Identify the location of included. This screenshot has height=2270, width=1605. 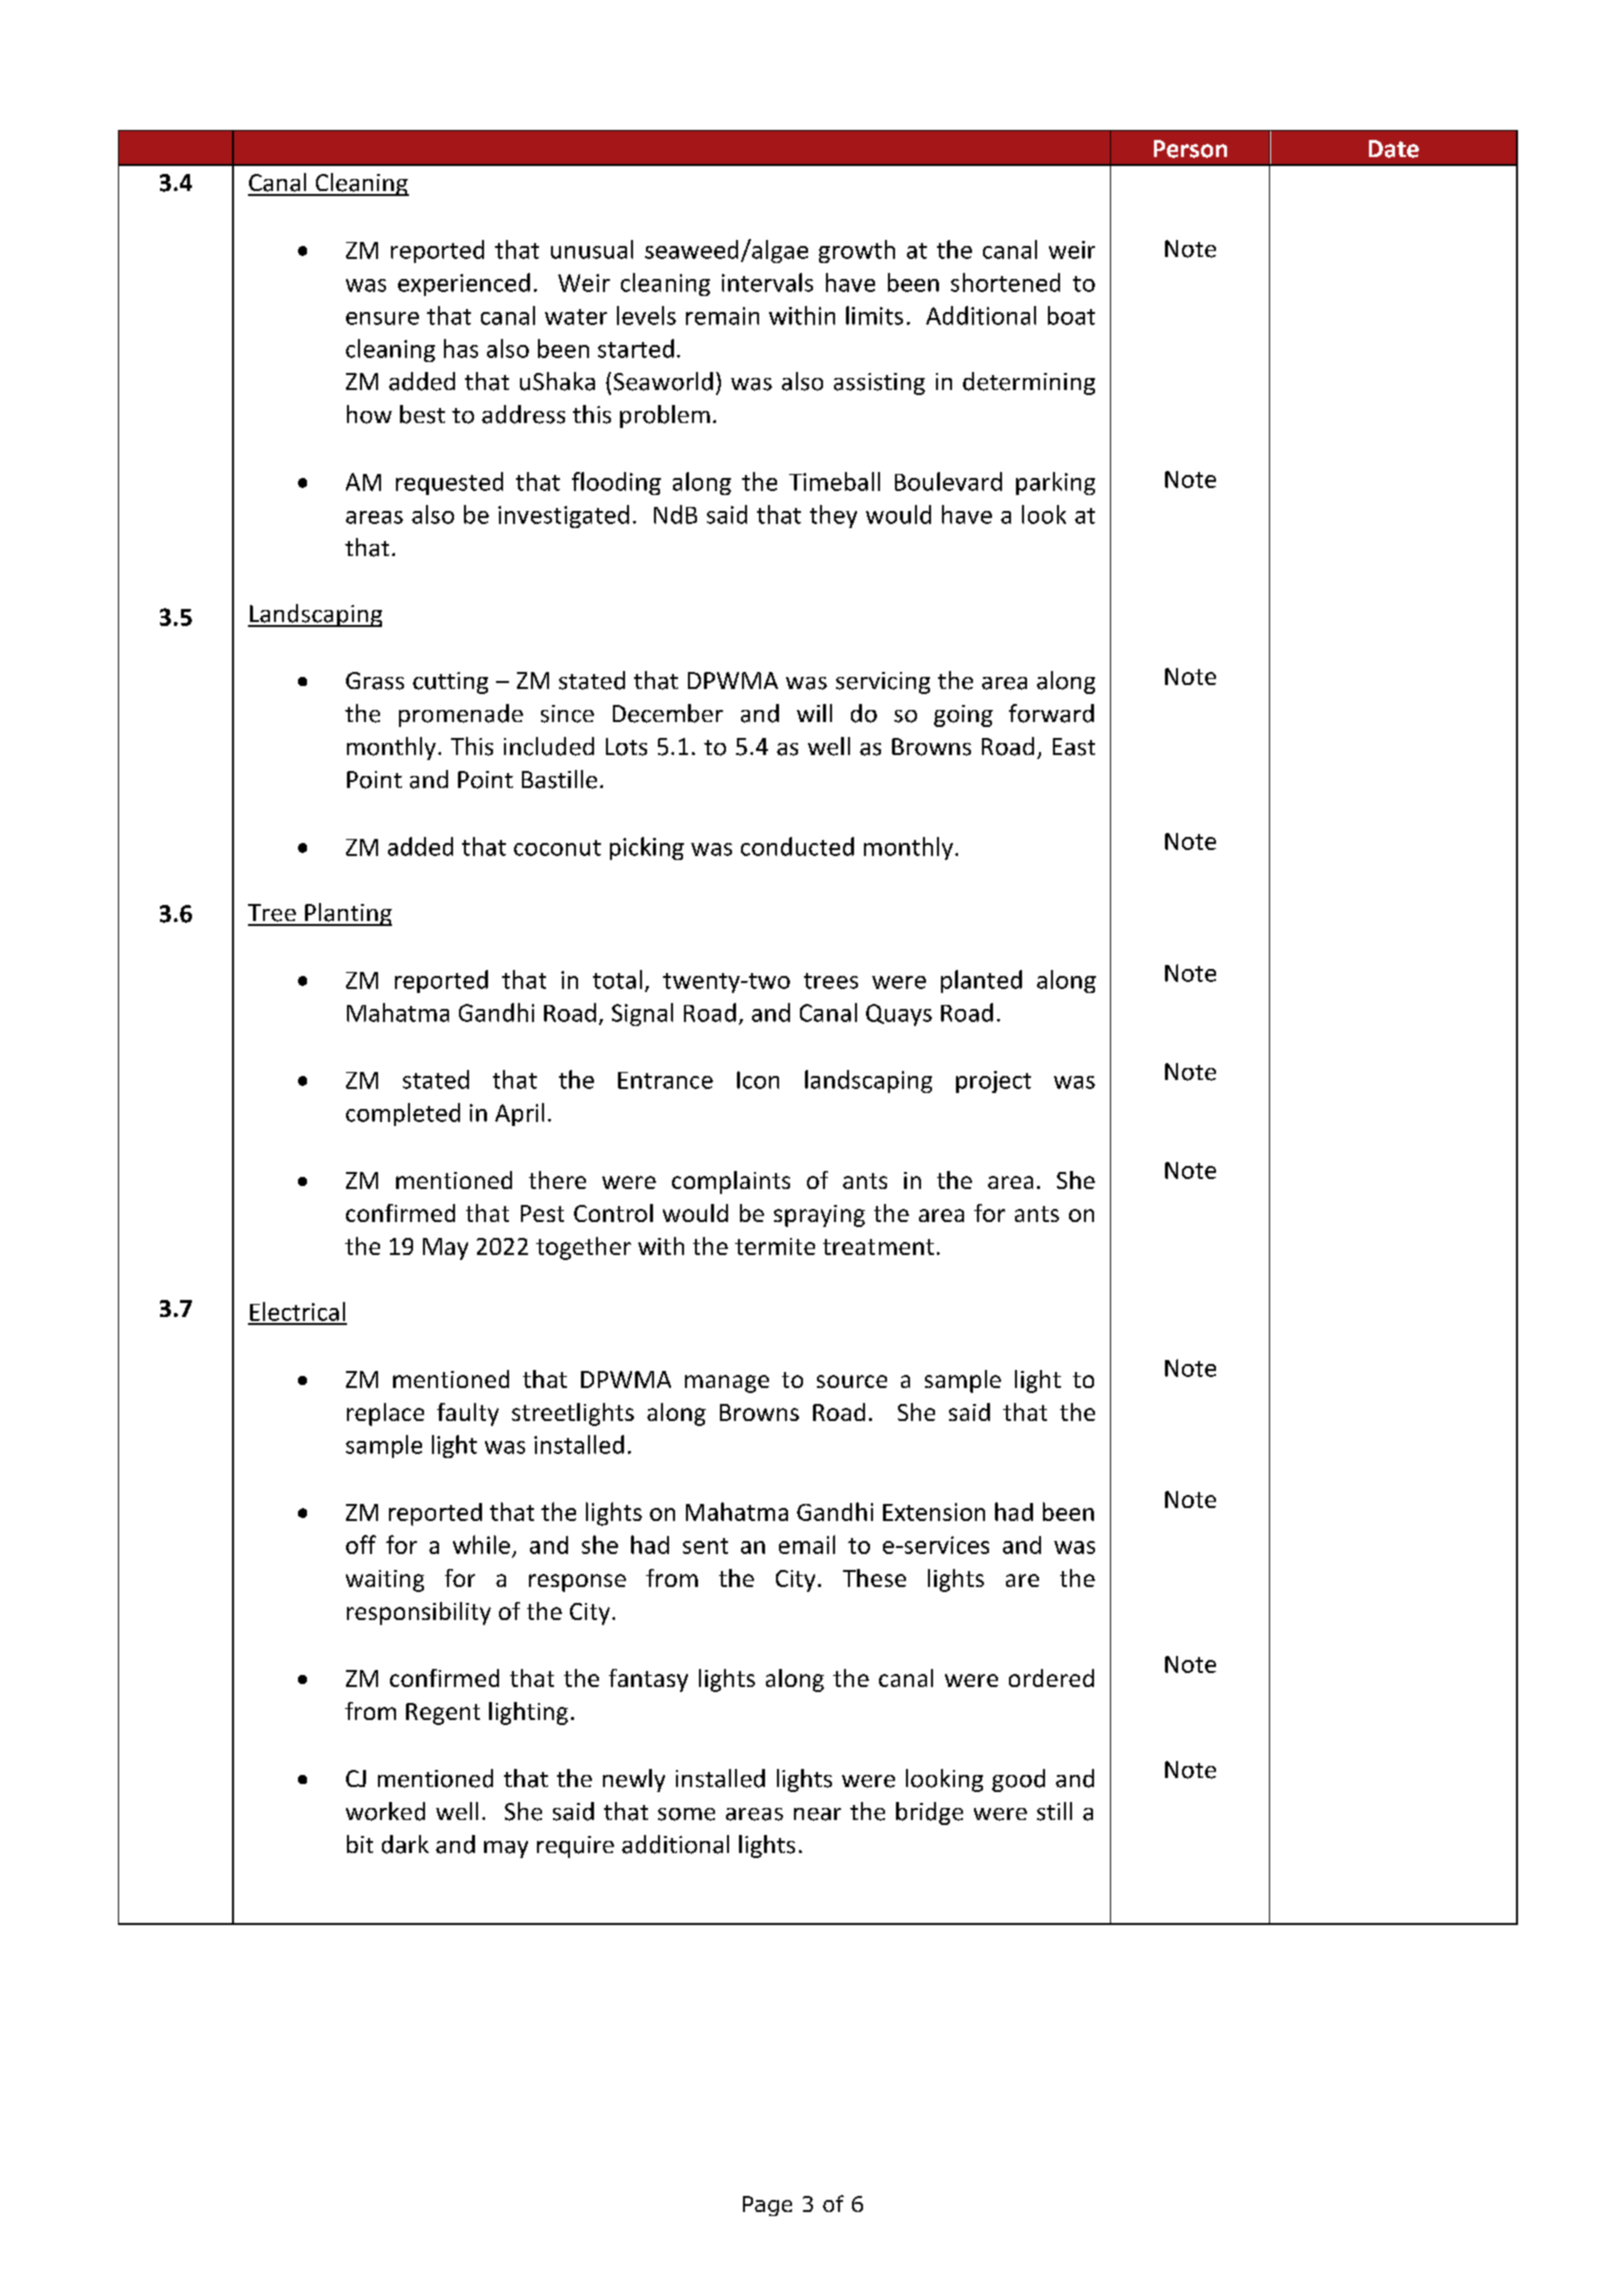
(549, 746).
